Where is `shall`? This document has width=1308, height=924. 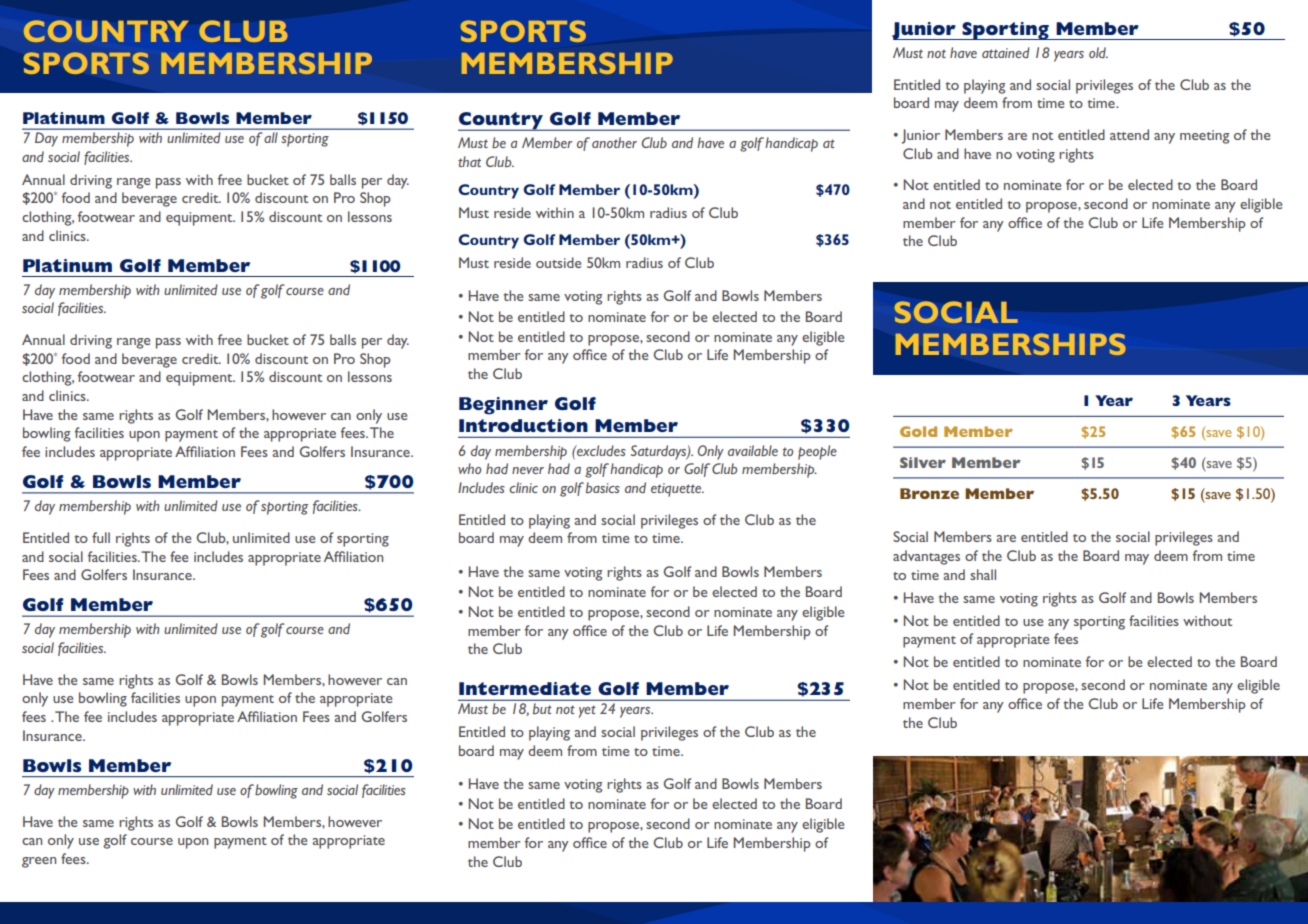
shall is located at coordinates (983, 574).
